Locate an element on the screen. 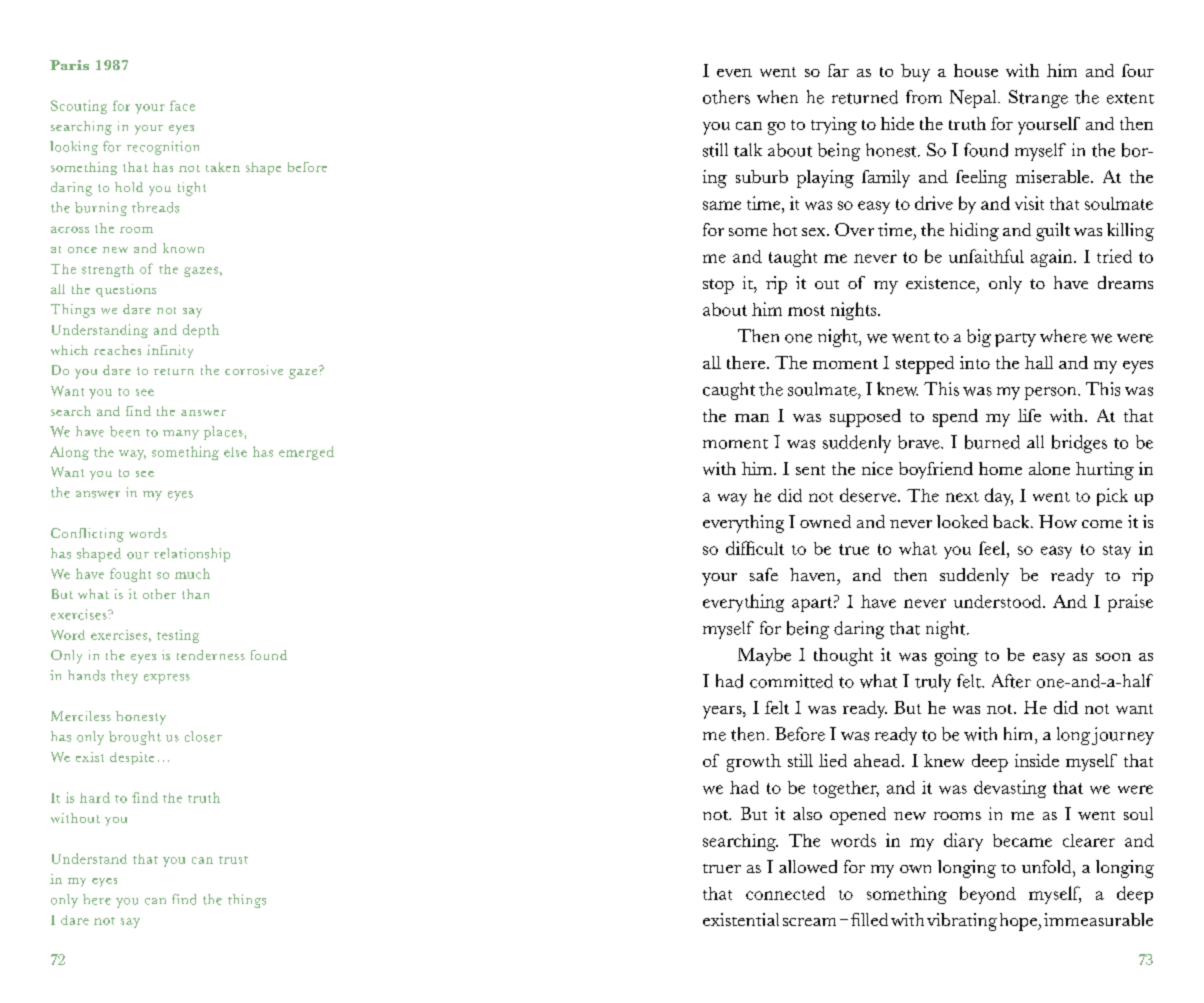 Image resolution: width=1204 pixels, height=1003 pixels. Strange is located at coordinates (1038, 99).
